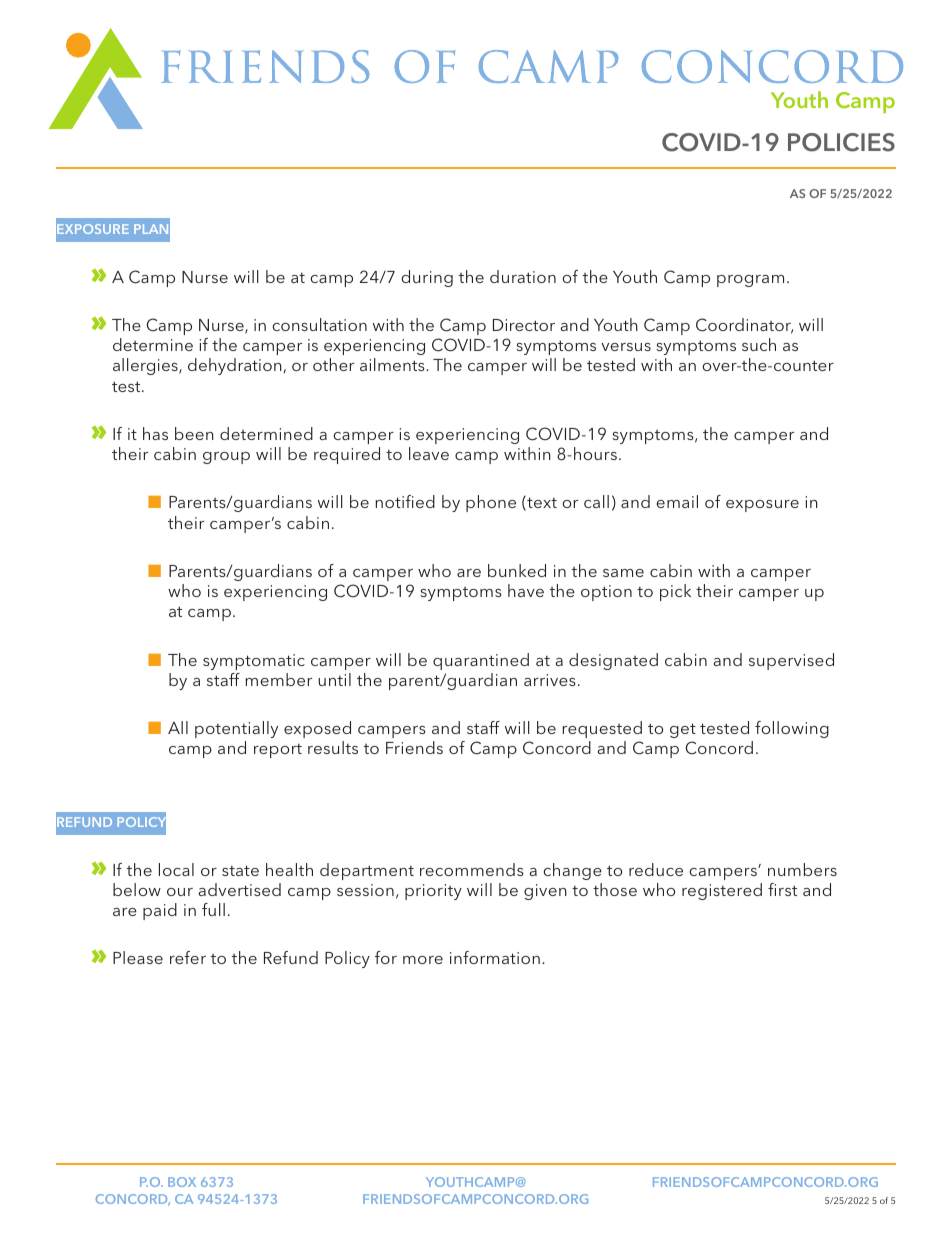 This screenshot has width=952, height=1233. I want to click on consultation, so click(320, 324).
